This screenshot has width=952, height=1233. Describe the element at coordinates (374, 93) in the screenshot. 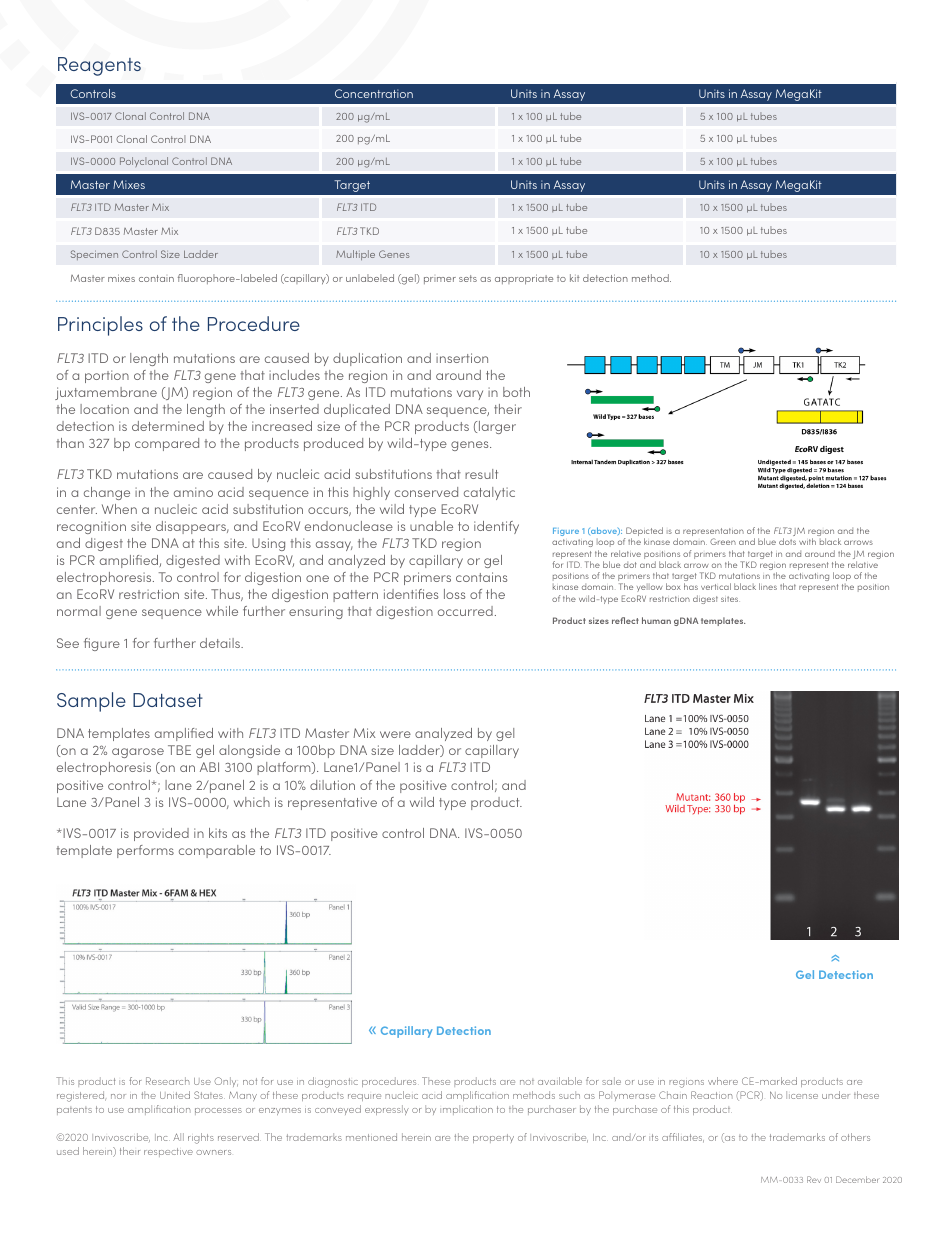

I see `Concentration` at that location.
